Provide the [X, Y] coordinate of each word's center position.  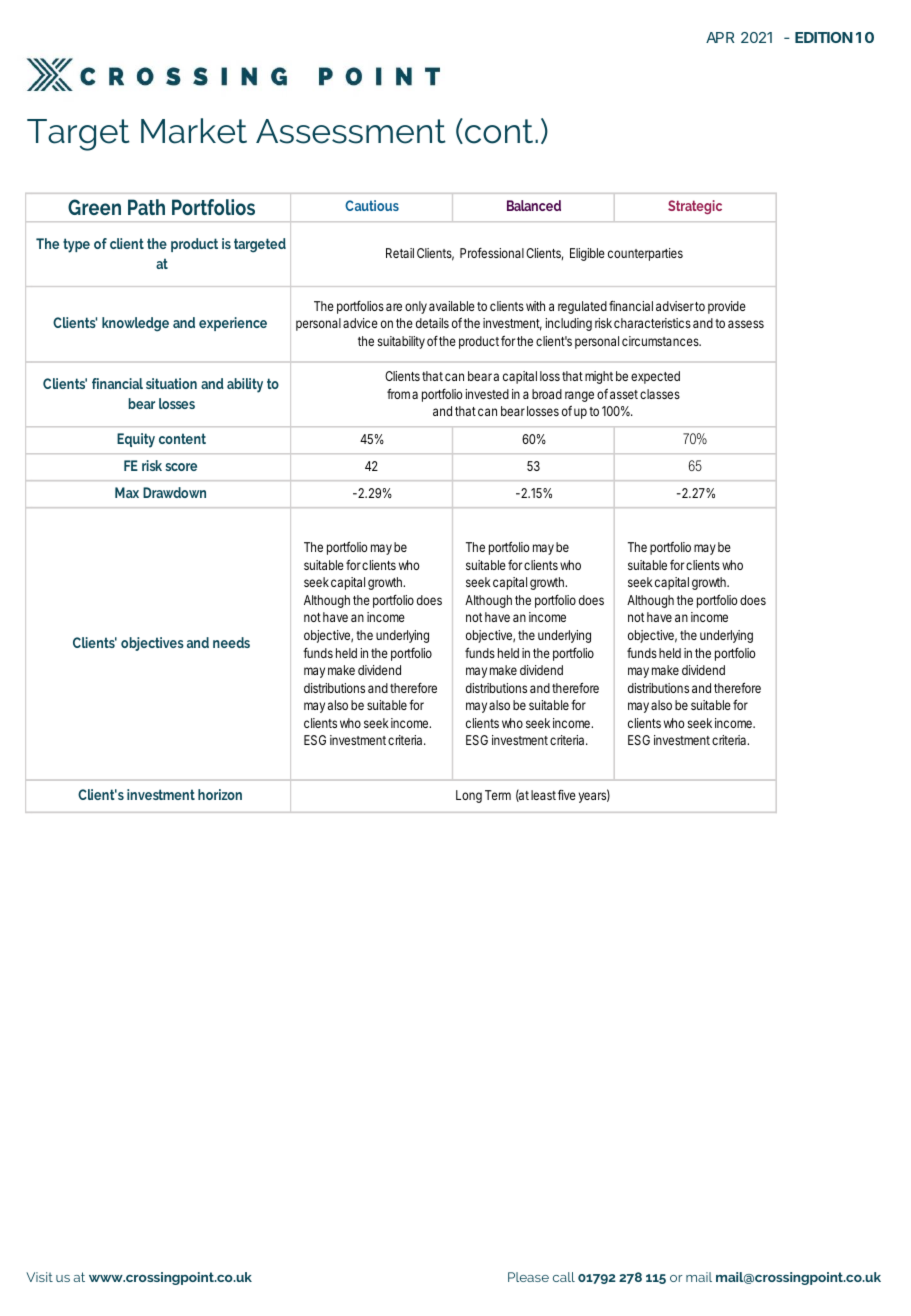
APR [720, 37]
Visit [39, 1277]
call [564, 1277]
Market [194, 131]
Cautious [372, 205]
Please [528, 1277]
